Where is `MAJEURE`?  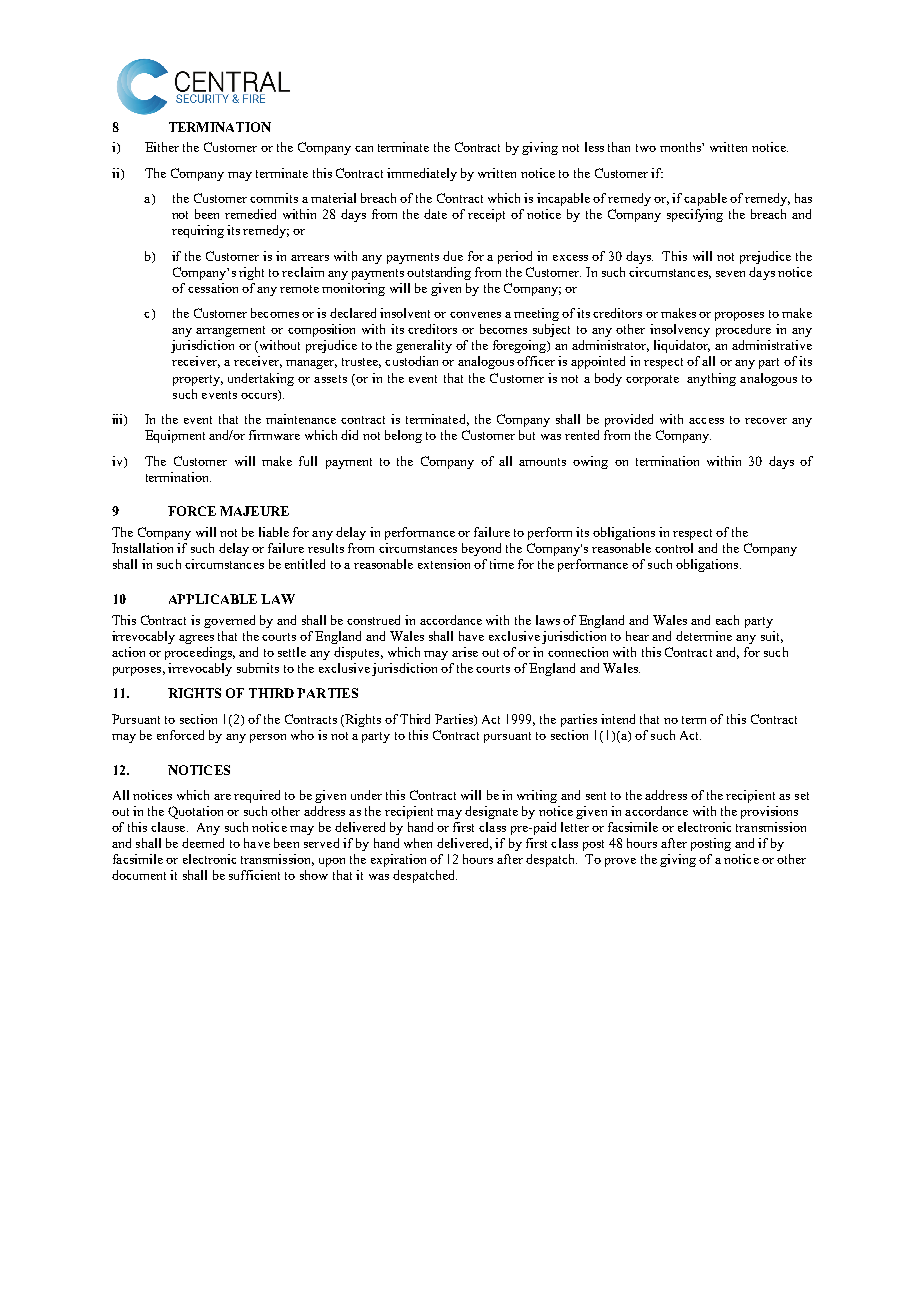 MAJEURE is located at coordinates (254, 511).
